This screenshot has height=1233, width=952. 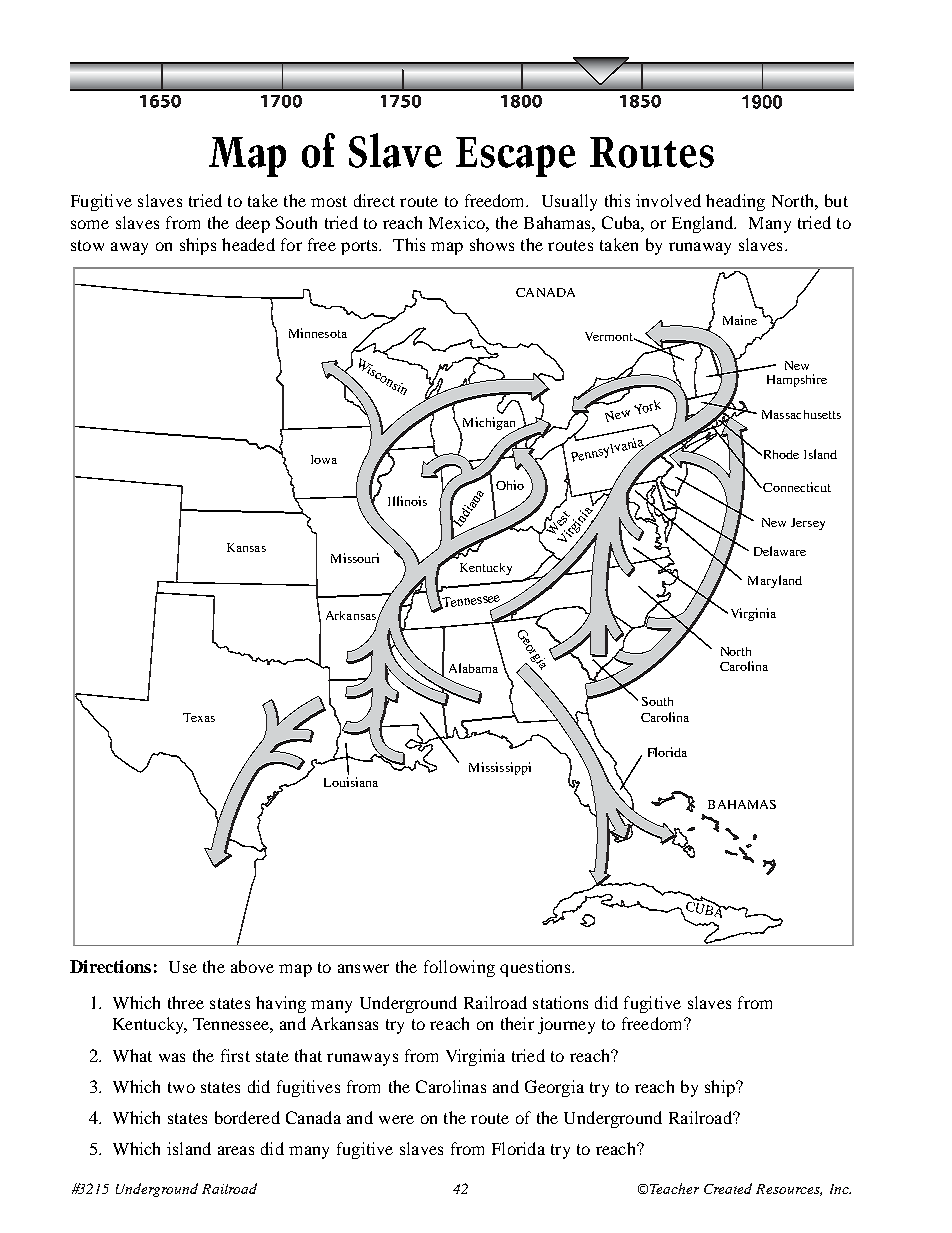 I want to click on deep, so click(x=253, y=224).
